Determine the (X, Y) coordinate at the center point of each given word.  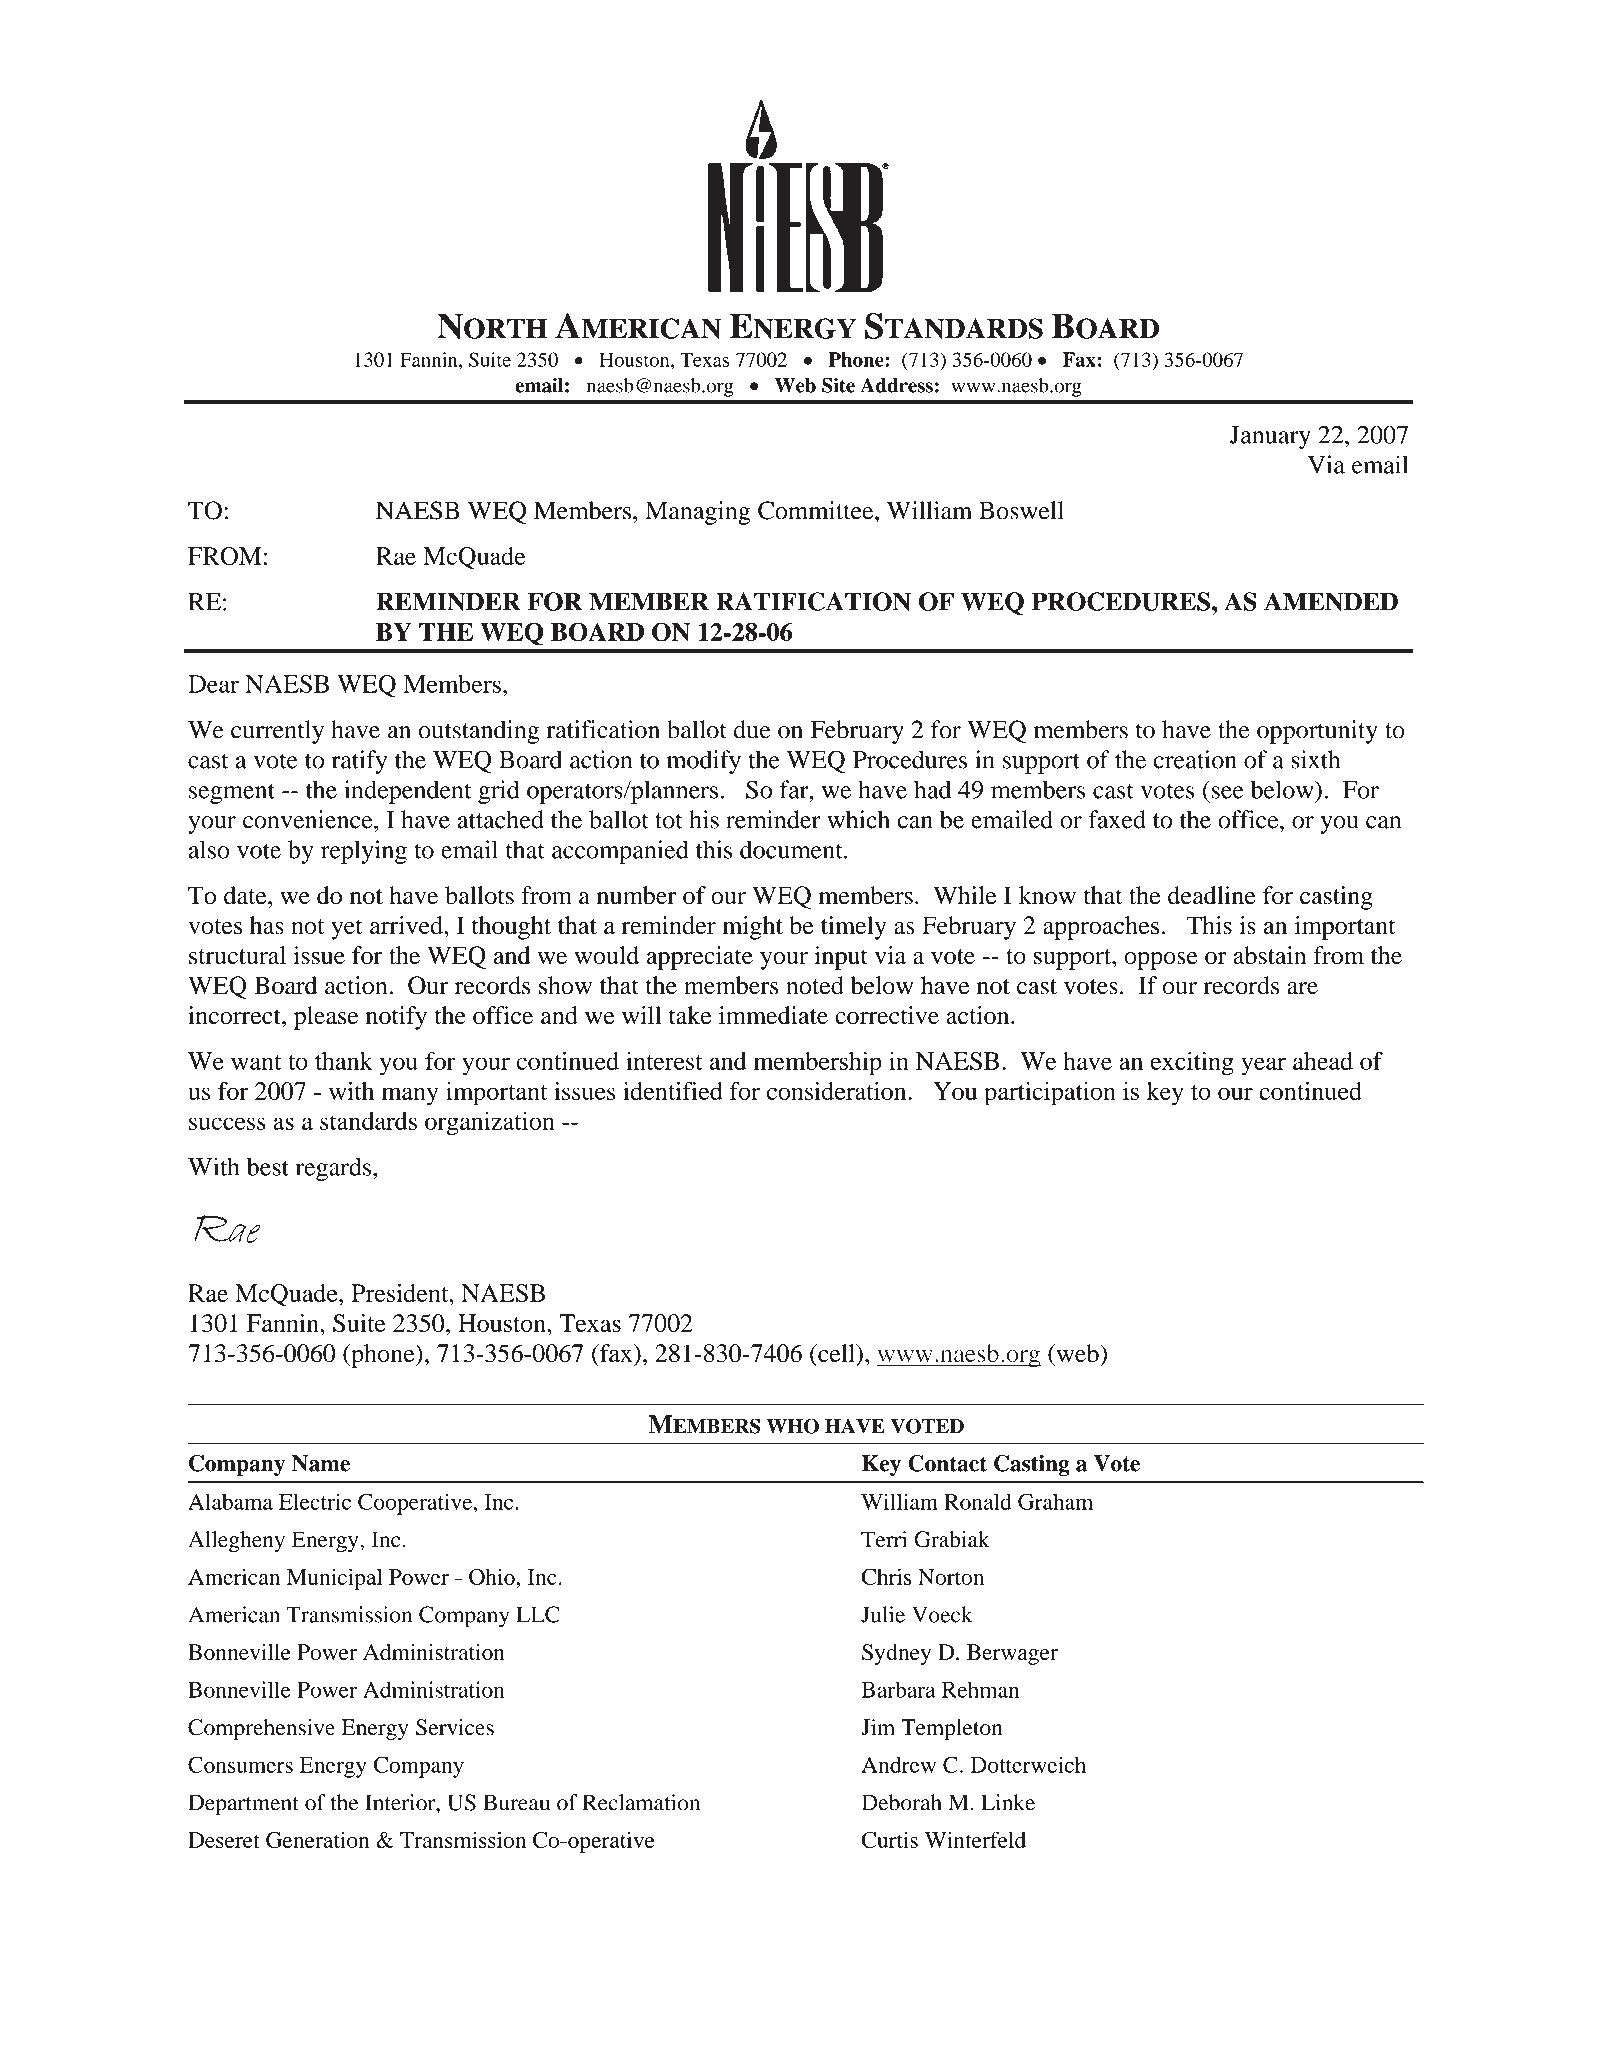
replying (364, 852)
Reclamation (641, 1802)
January (1270, 437)
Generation (317, 1840)
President (401, 1293)
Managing (697, 513)
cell (836, 1353)
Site (838, 385)
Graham (1055, 1501)
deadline (1212, 895)
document (792, 849)
